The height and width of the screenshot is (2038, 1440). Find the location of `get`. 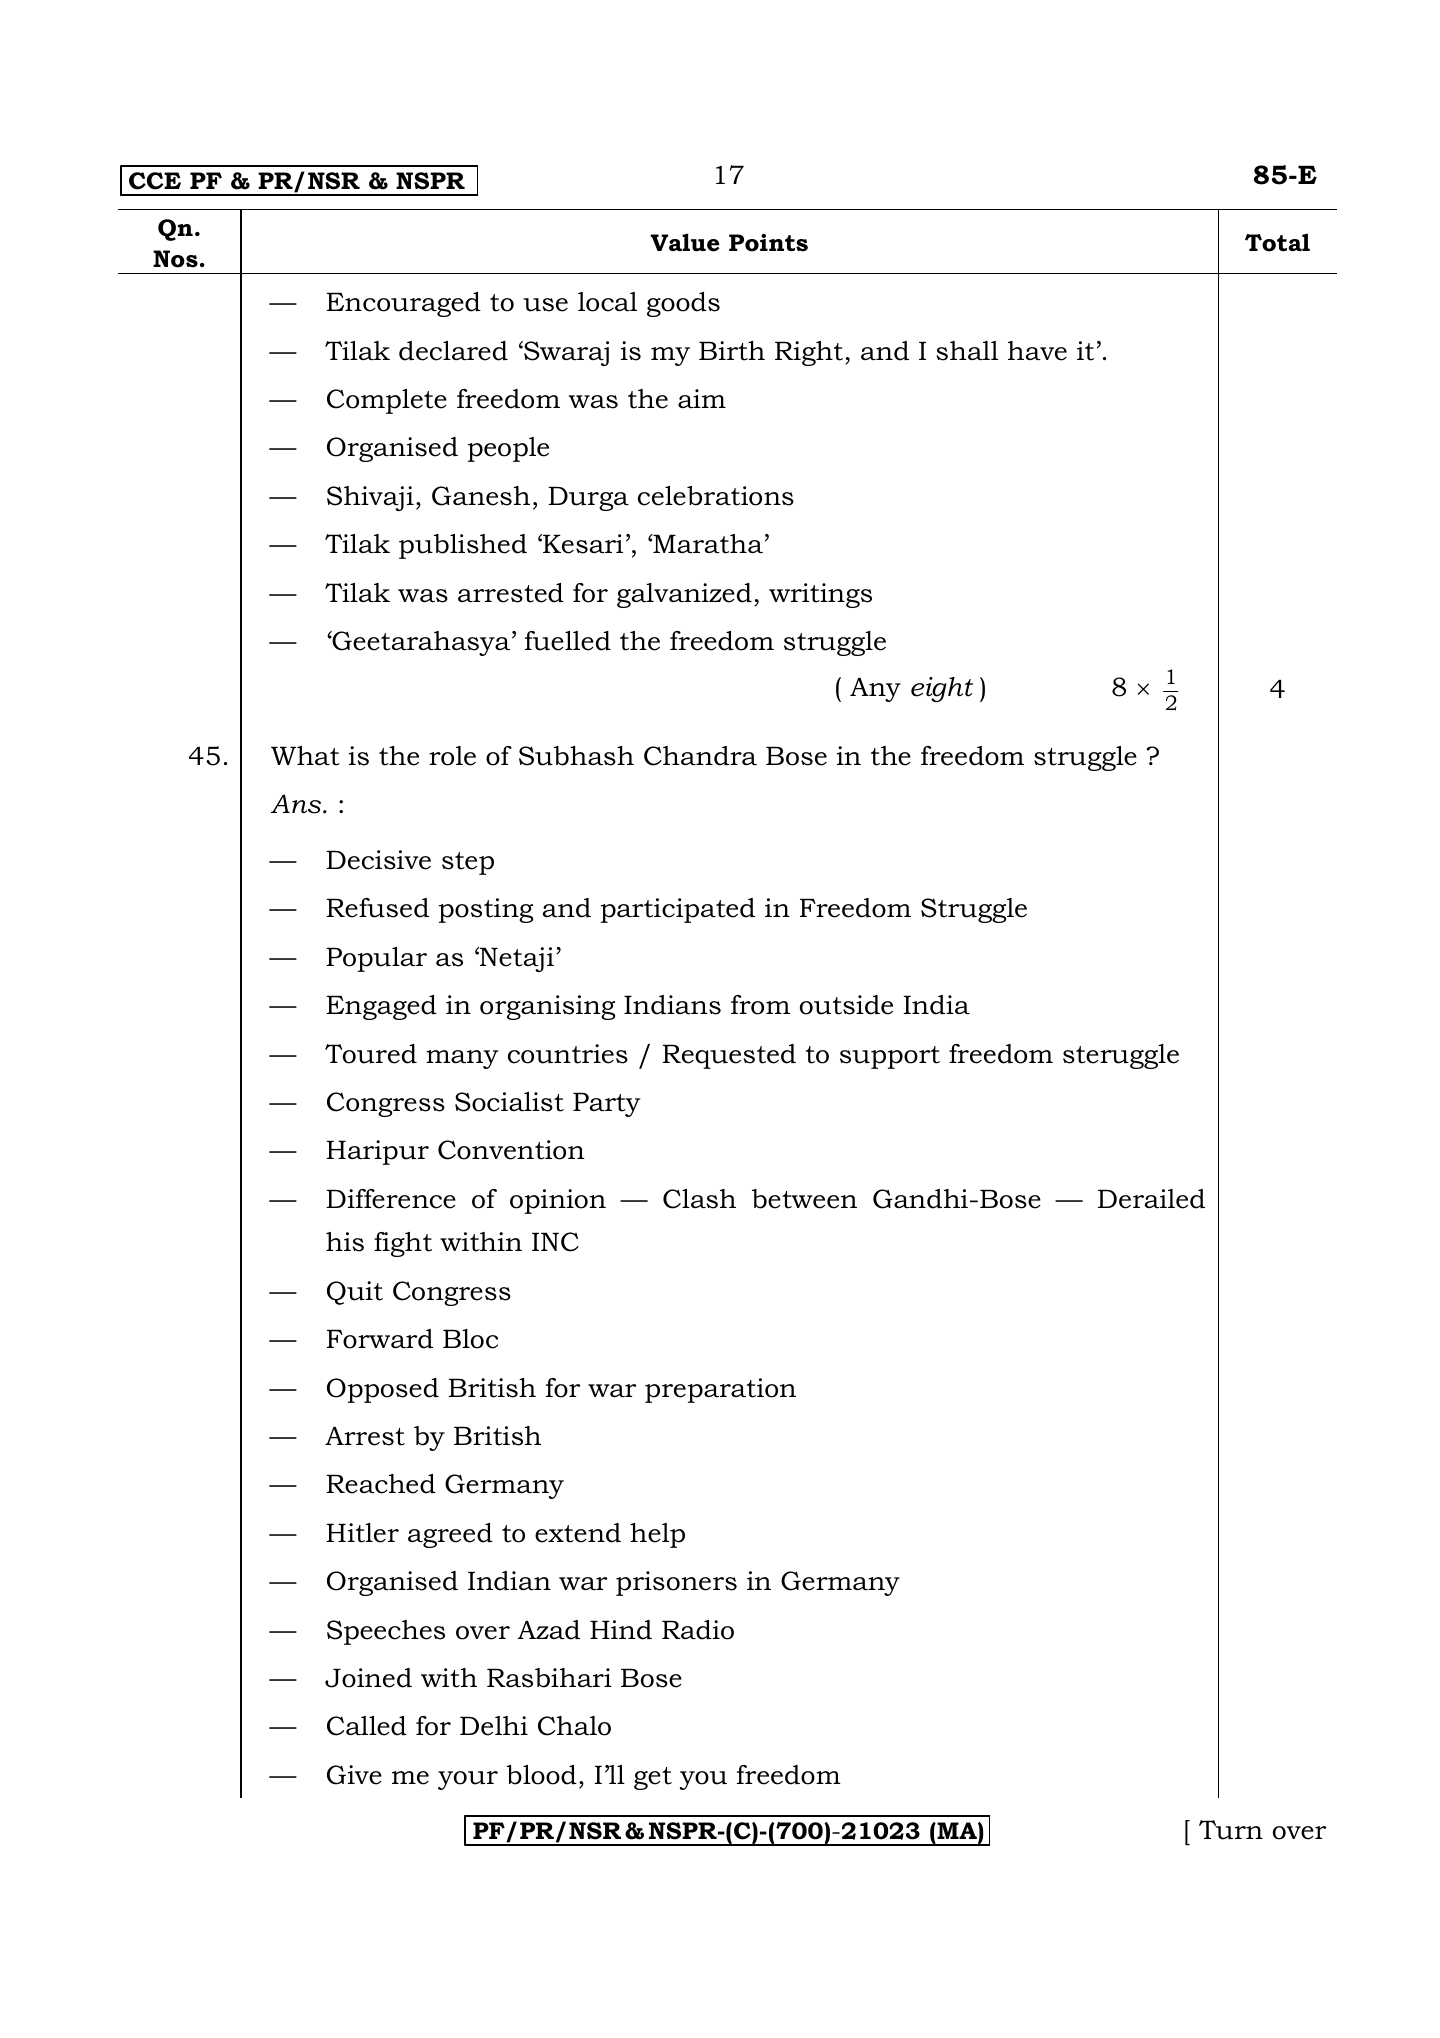

get is located at coordinates (653, 1778).
